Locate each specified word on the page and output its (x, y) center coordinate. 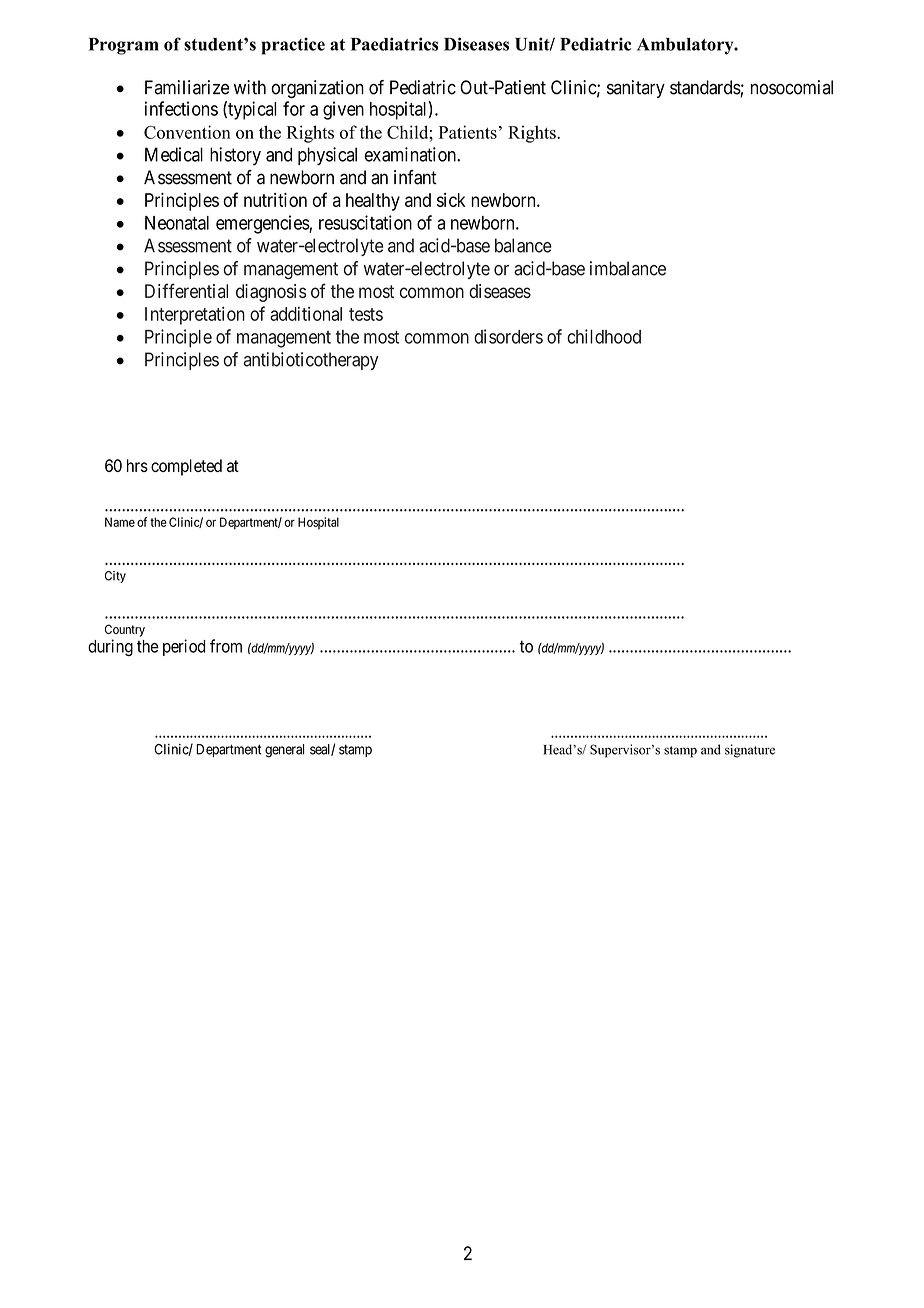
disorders (508, 336)
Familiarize (187, 87)
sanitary (636, 89)
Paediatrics (394, 44)
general (284, 751)
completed (186, 467)
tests (366, 314)
